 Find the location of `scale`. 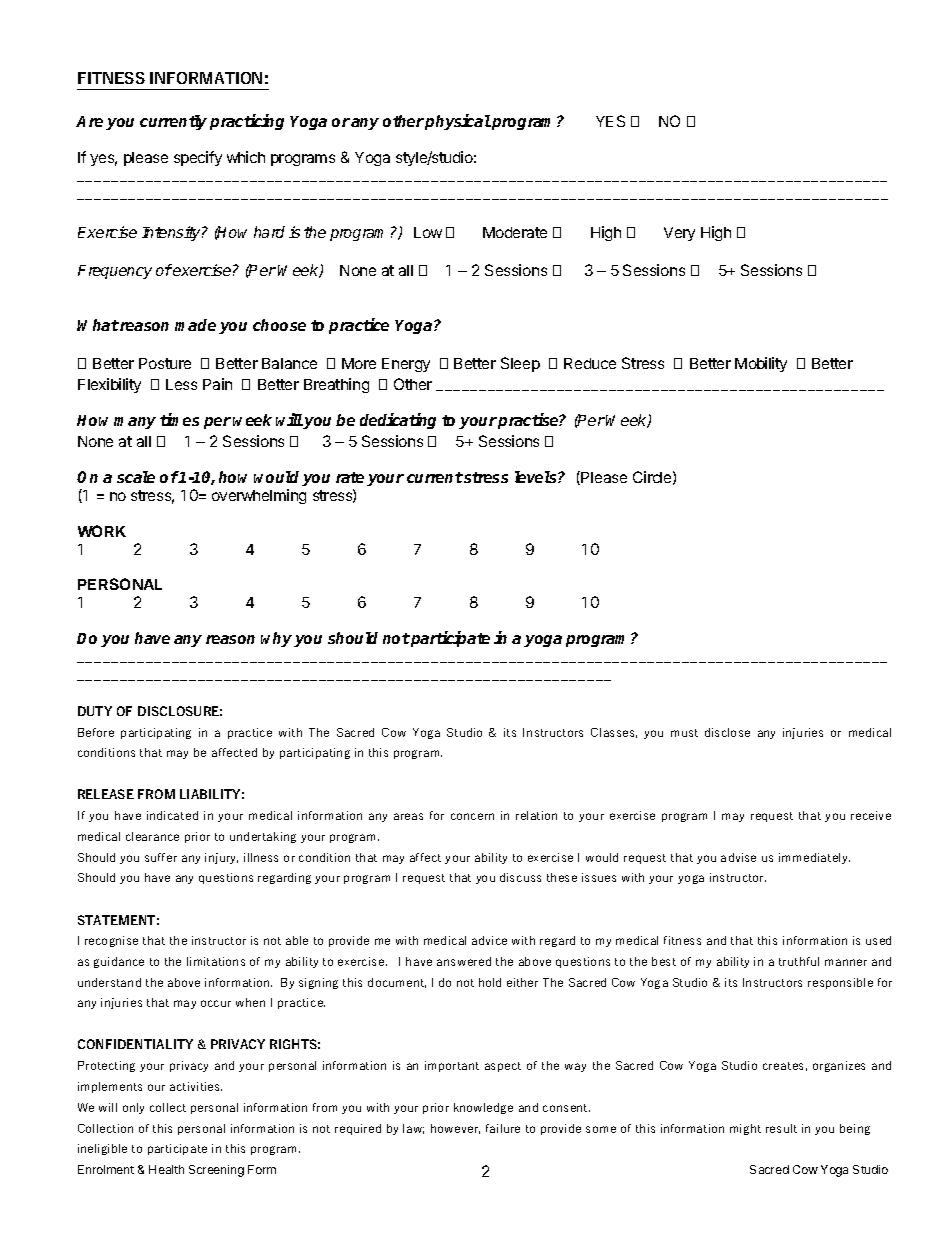

scale is located at coordinates (136, 477).
